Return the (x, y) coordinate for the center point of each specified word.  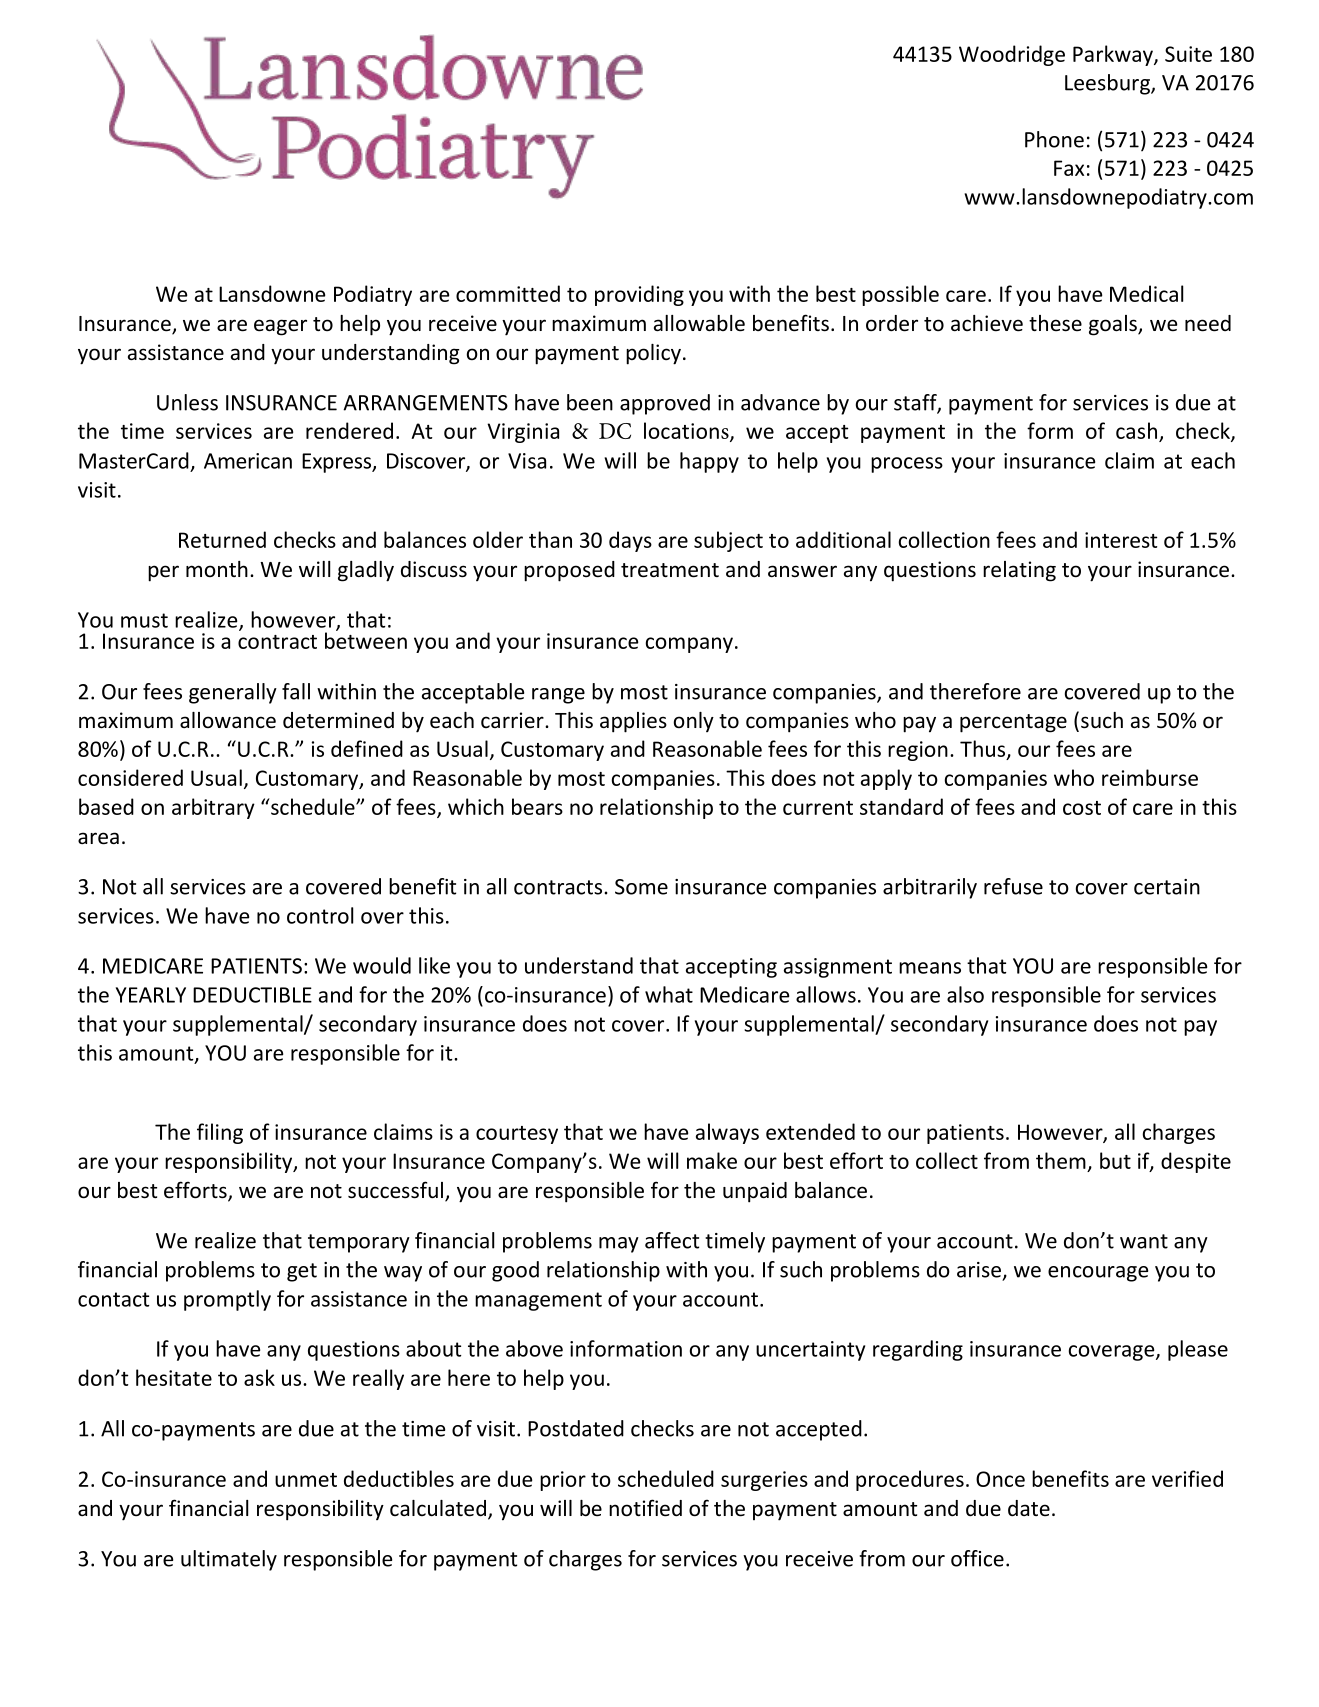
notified (645, 1508)
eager (280, 327)
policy (653, 354)
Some (641, 887)
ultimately (229, 1560)
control (320, 915)
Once (1000, 1479)
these (1055, 323)
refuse (1013, 886)
